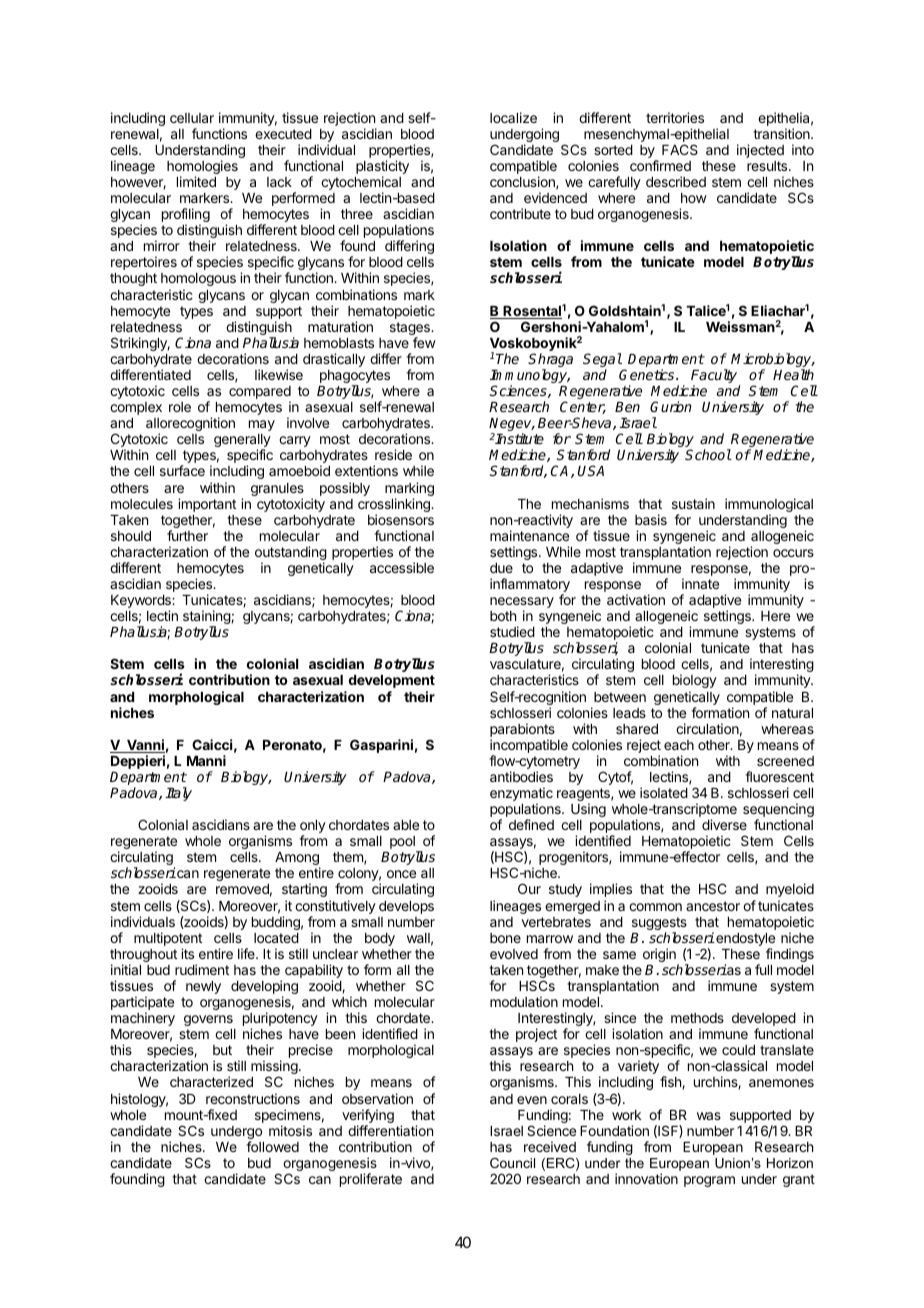  I want to click on injected, so click(760, 151).
